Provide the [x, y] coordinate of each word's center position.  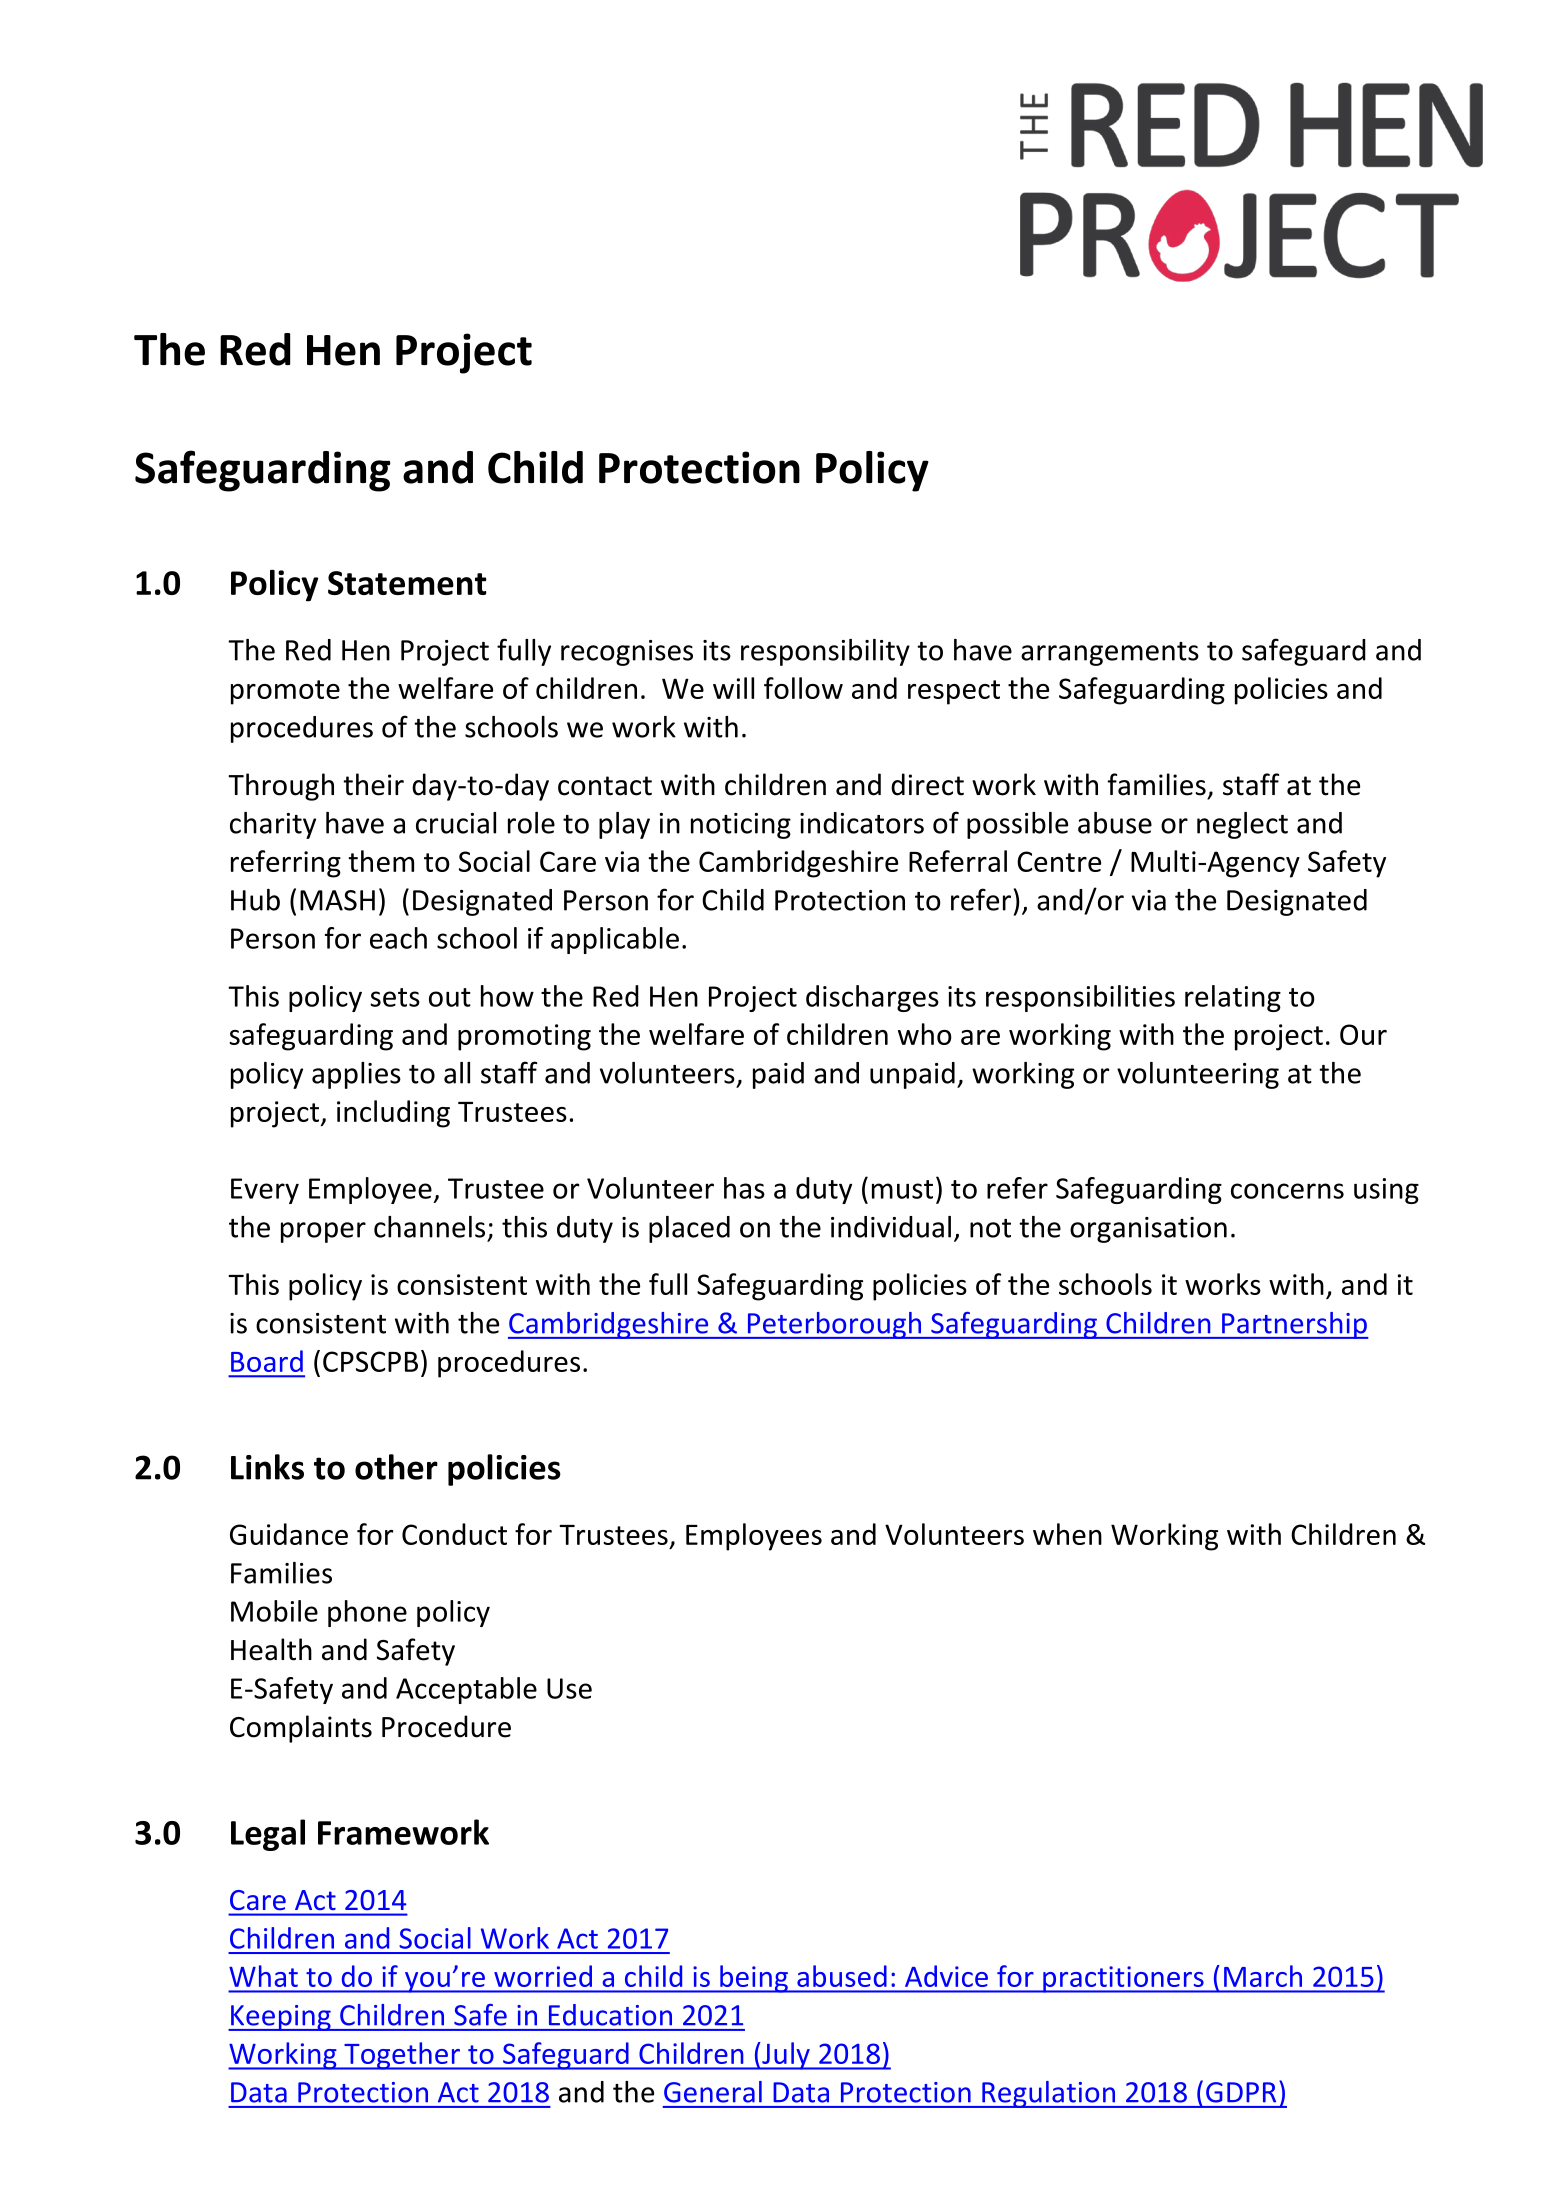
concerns [1287, 1191]
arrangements [1110, 654]
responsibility [825, 652]
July [786, 2056]
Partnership [1294, 1325]
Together [402, 2056]
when [1067, 1534]
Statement [407, 583]
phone [367, 1613]
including [393, 1114]
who [925, 1034]
